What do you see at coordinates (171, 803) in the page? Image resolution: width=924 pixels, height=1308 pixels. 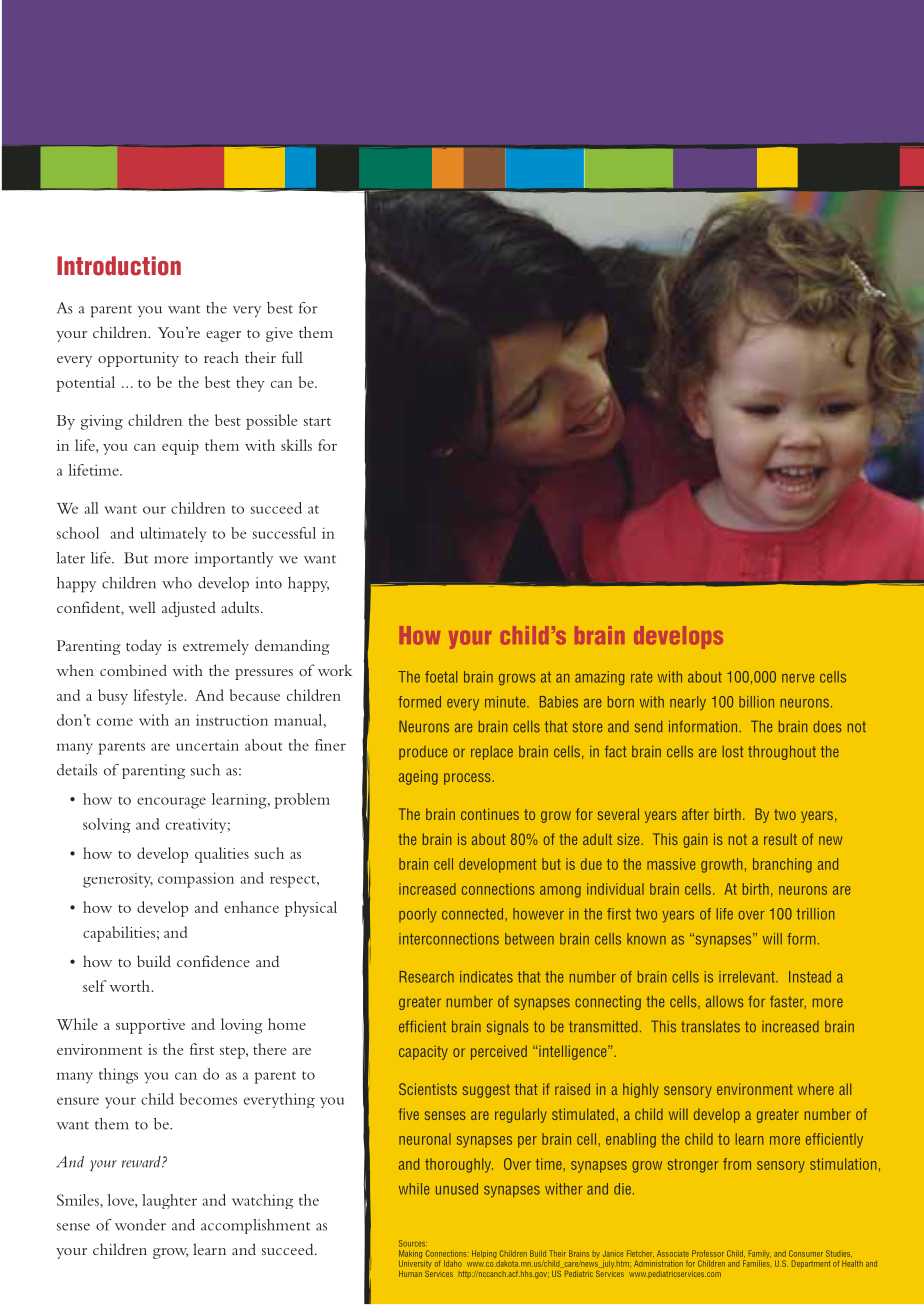 I see `encourage` at bounding box center [171, 803].
